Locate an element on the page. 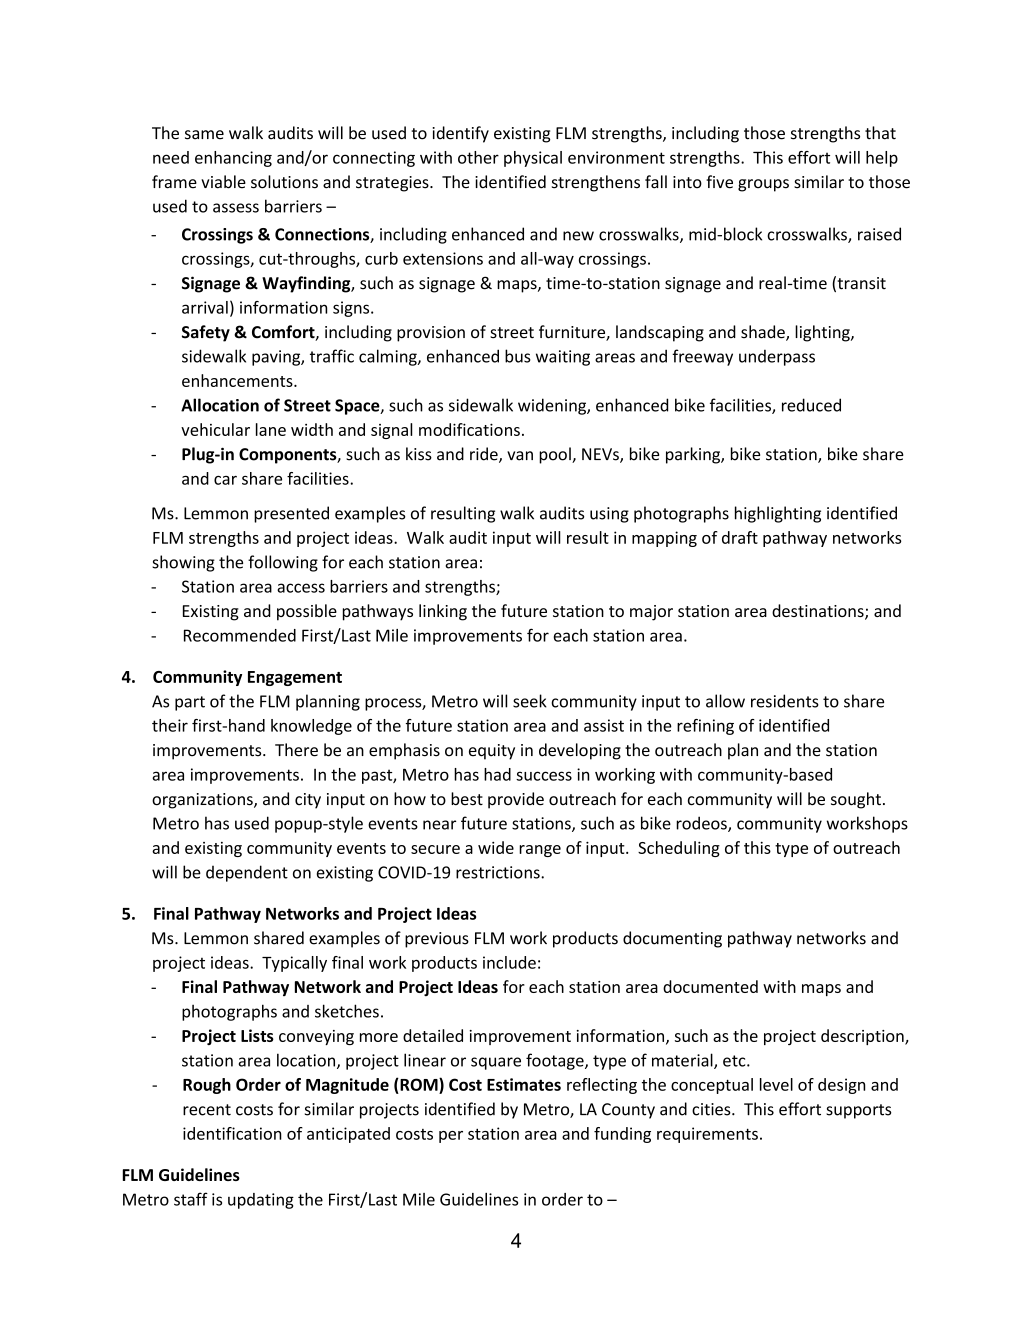  residents is located at coordinates (785, 701).
